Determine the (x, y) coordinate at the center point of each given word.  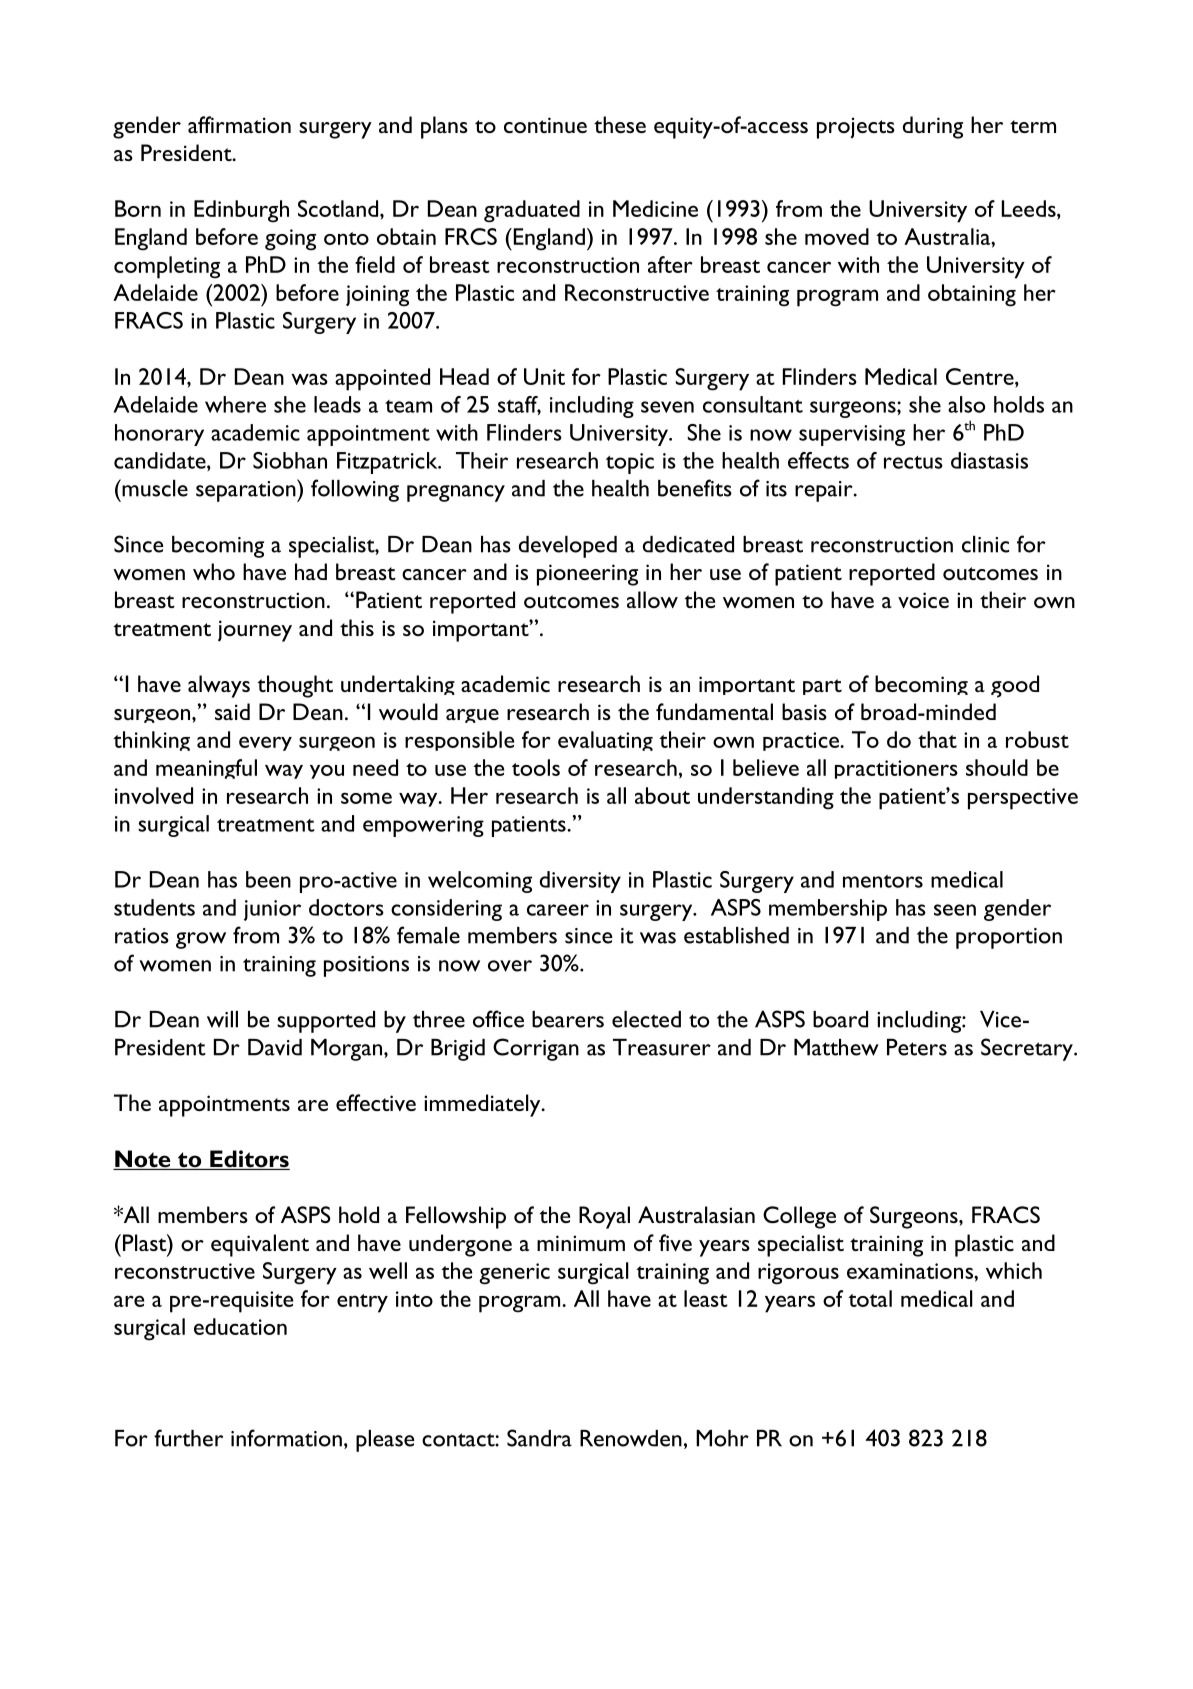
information (286, 1438)
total (870, 1298)
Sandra (539, 1438)
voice (923, 600)
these (620, 124)
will (222, 1019)
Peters (917, 1047)
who (214, 571)
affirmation (239, 124)
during (933, 127)
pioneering (587, 575)
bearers (568, 1019)
